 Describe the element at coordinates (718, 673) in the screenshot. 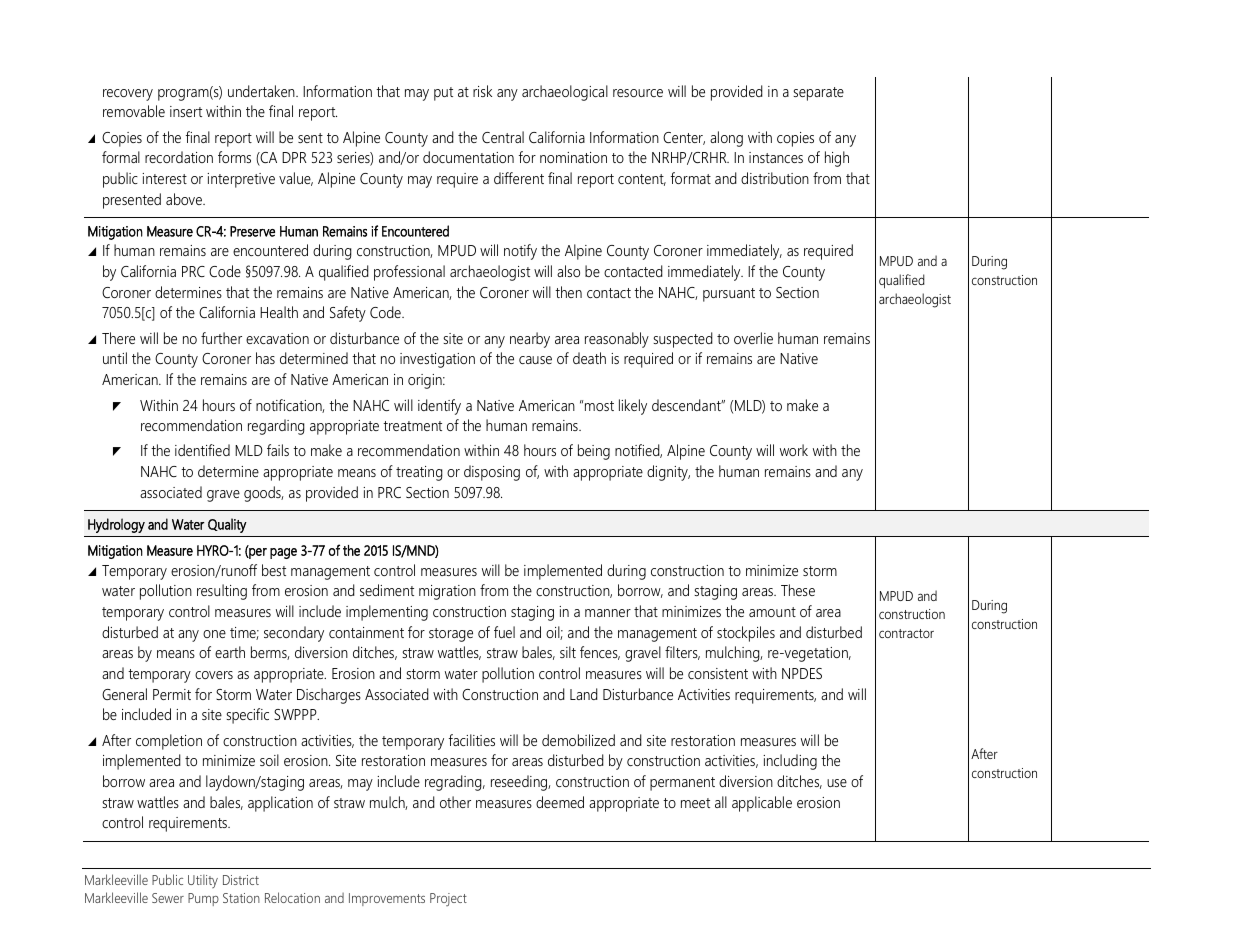

I see `consistent` at that location.
